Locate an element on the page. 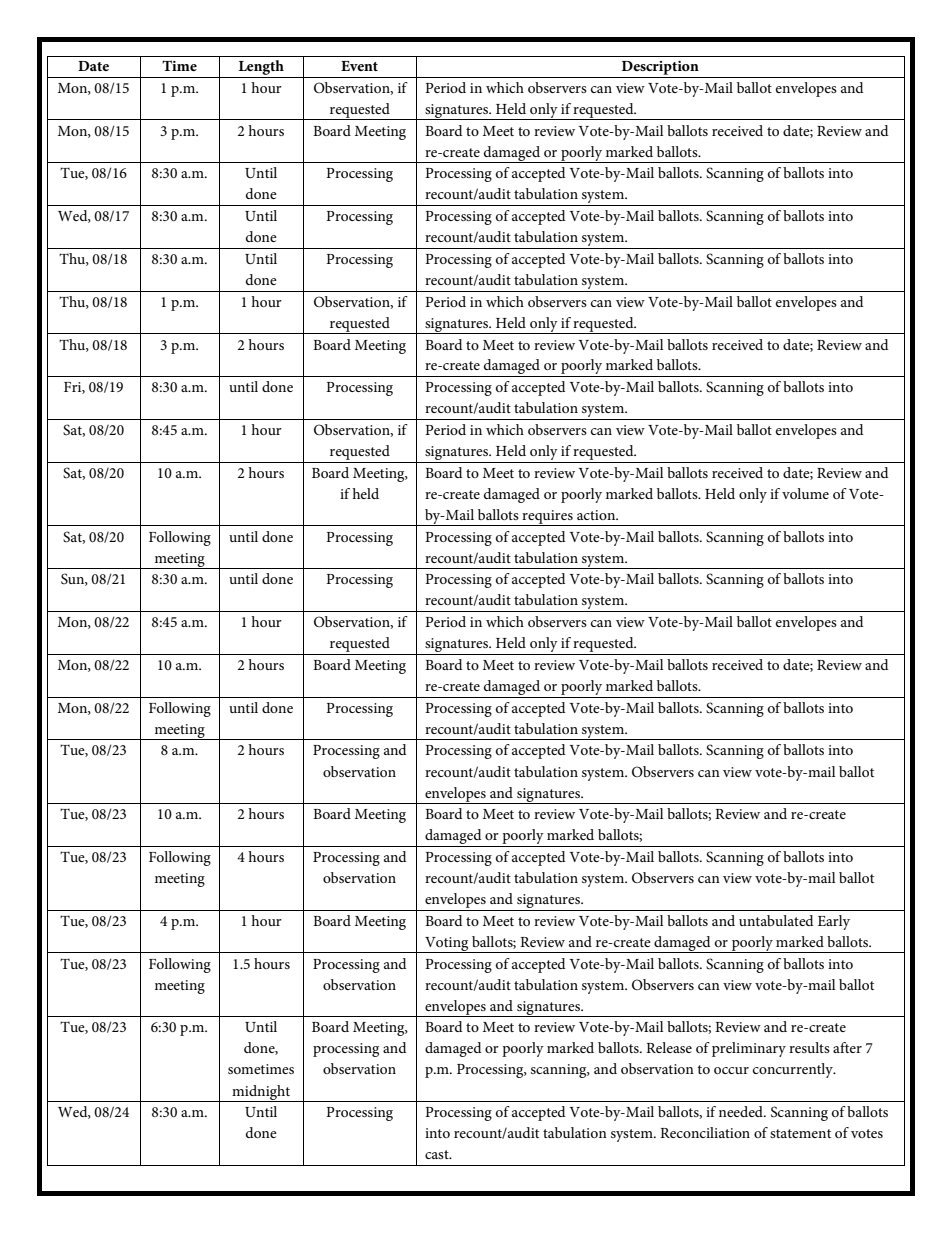  Event is located at coordinates (359, 66).
